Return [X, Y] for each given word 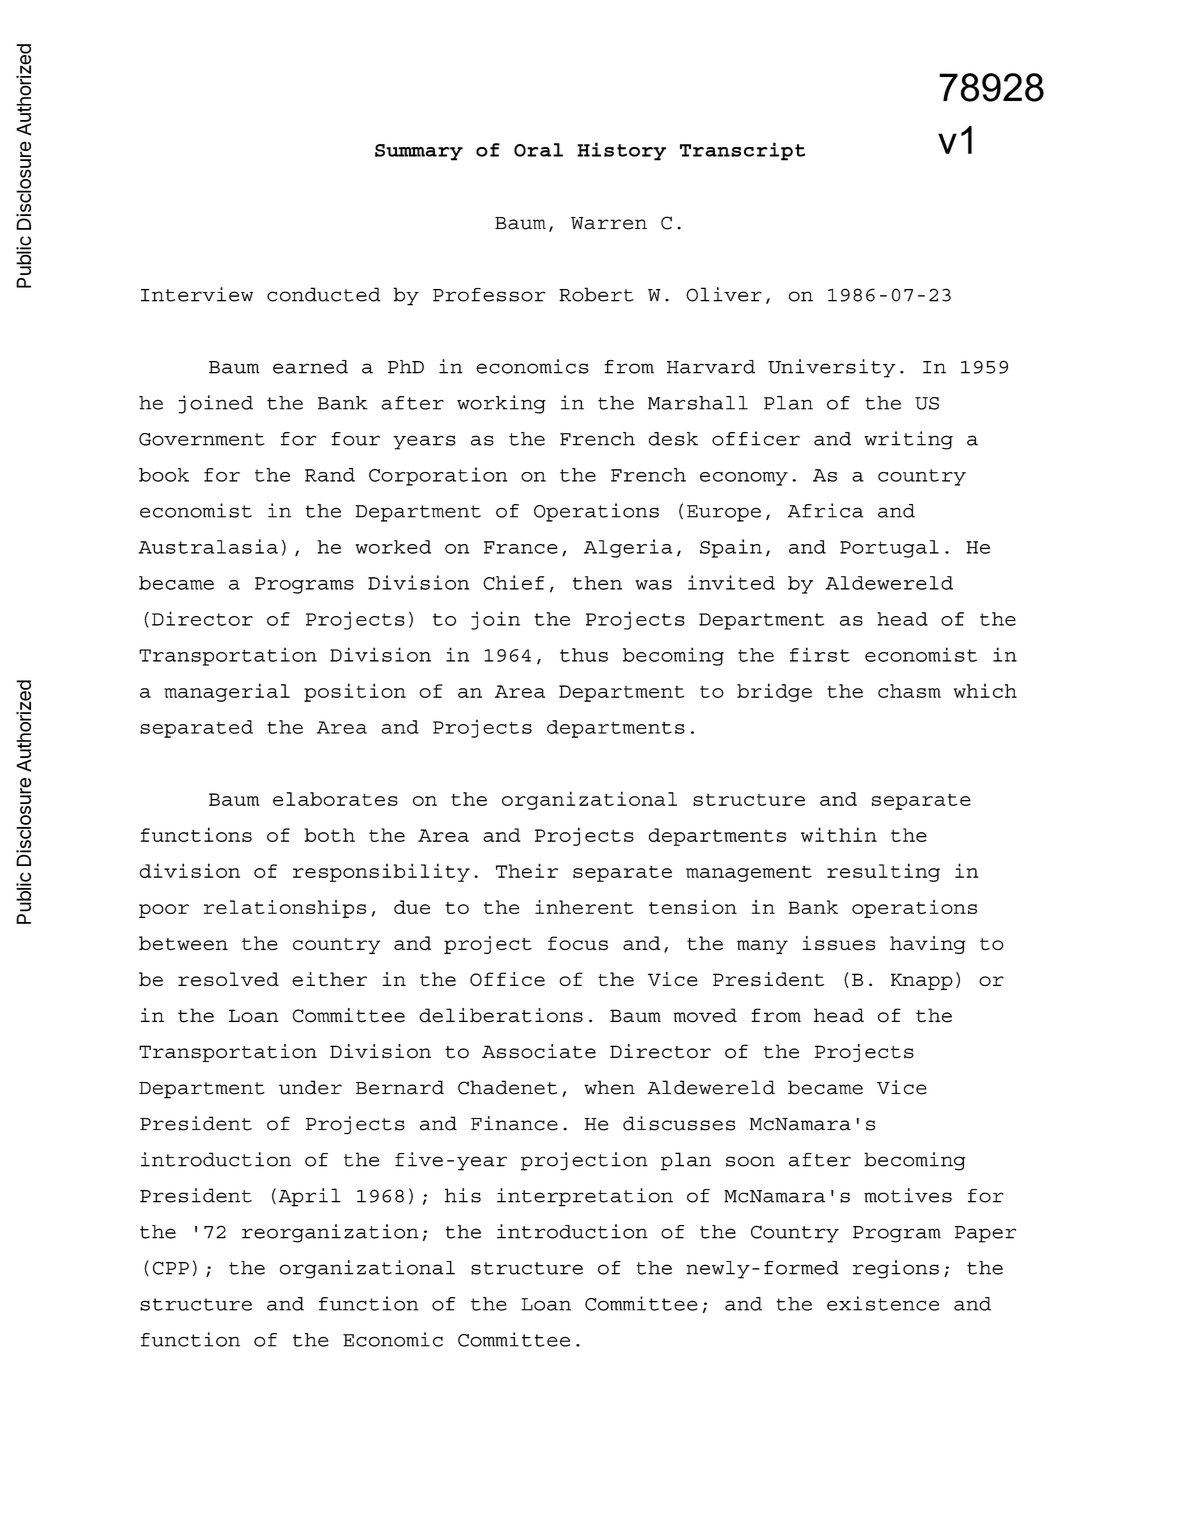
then [597, 583]
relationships [285, 909]
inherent [584, 907]
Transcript [742, 151]
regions [896, 1269]
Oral [538, 150]
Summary [419, 152]
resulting [883, 872]
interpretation [585, 1197]
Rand [330, 475]
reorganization [330, 1233]
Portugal [889, 549]
